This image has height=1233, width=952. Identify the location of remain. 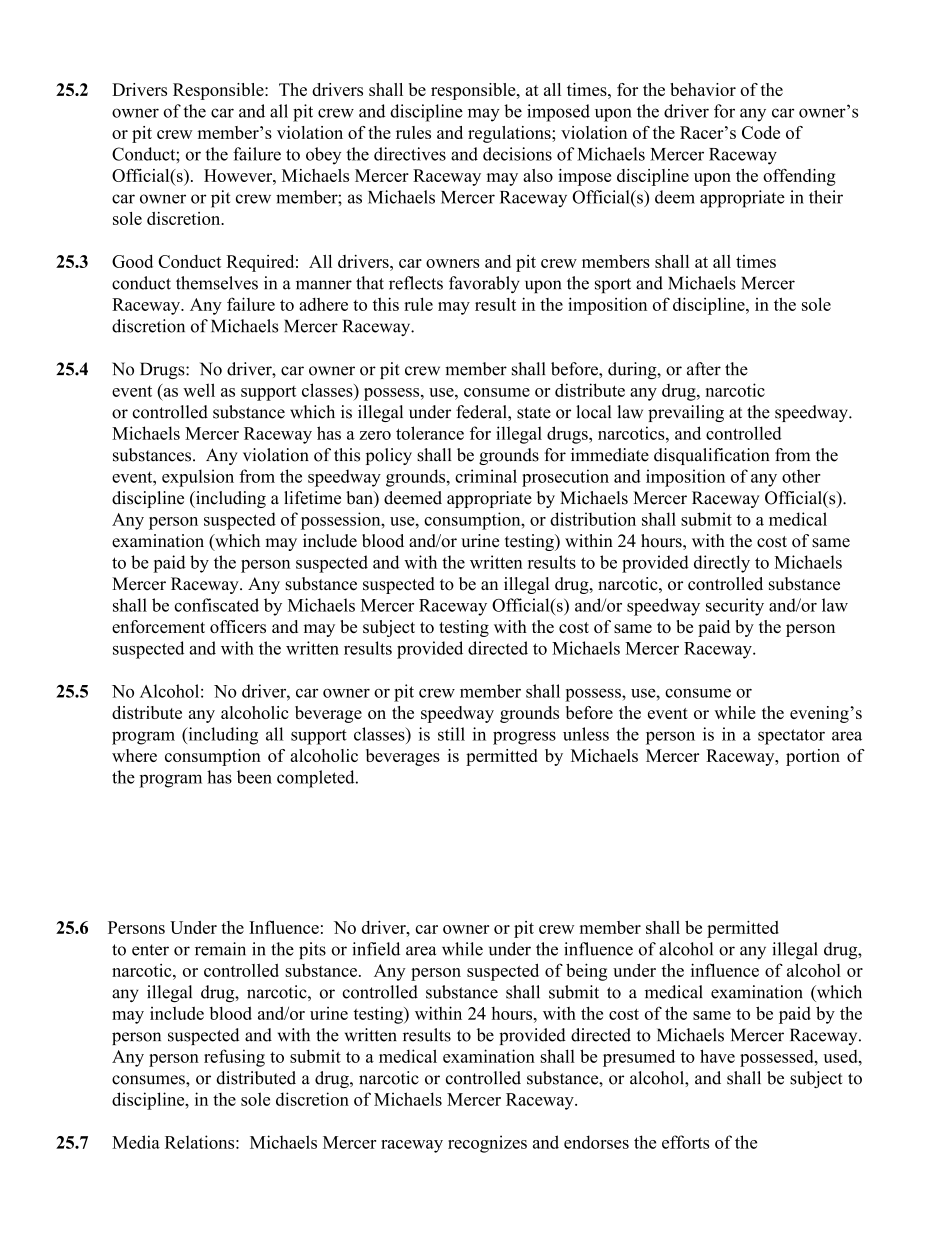
(220, 949).
